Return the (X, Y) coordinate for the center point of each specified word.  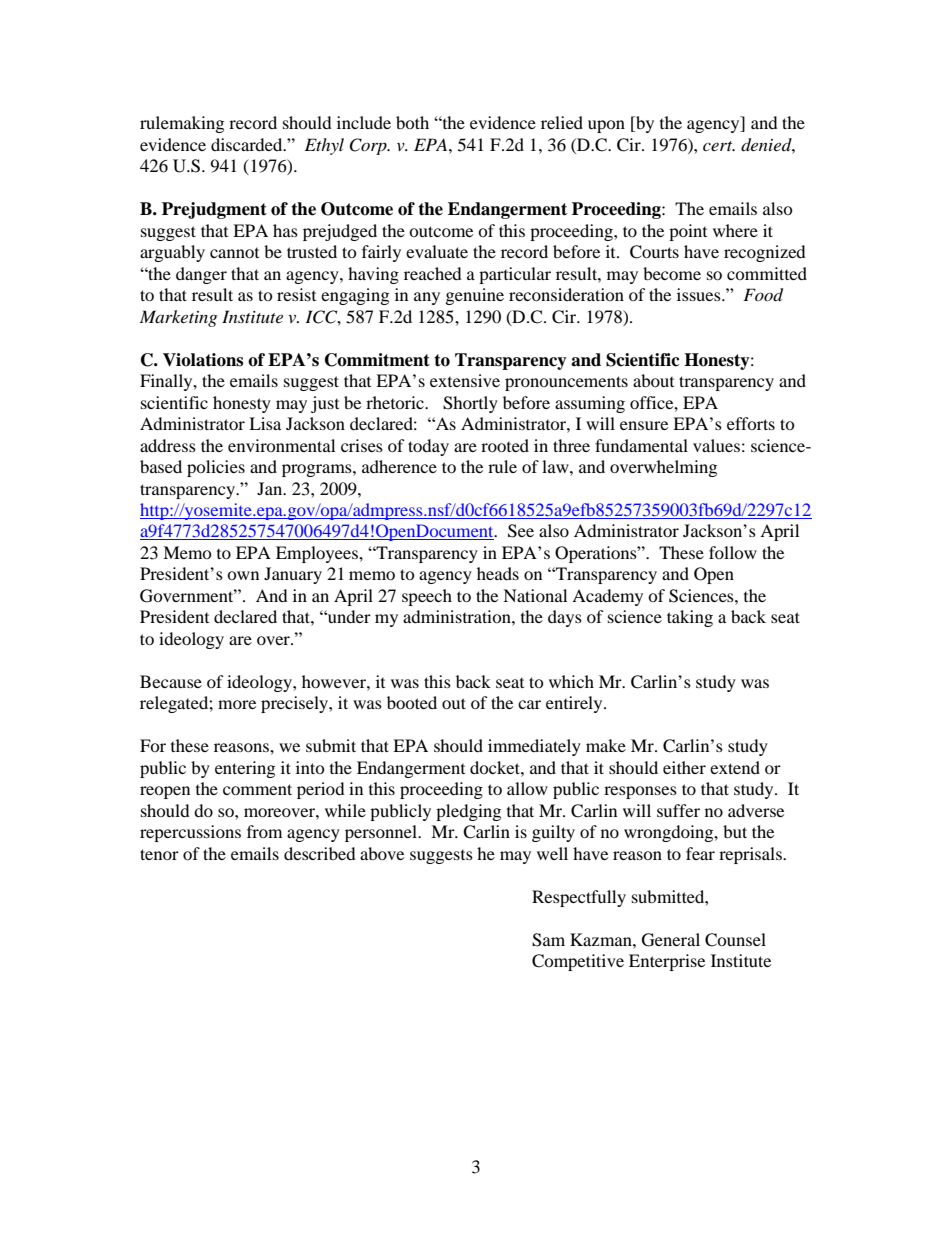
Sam (548, 940)
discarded (248, 144)
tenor (159, 854)
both (412, 122)
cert (719, 146)
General (671, 940)
